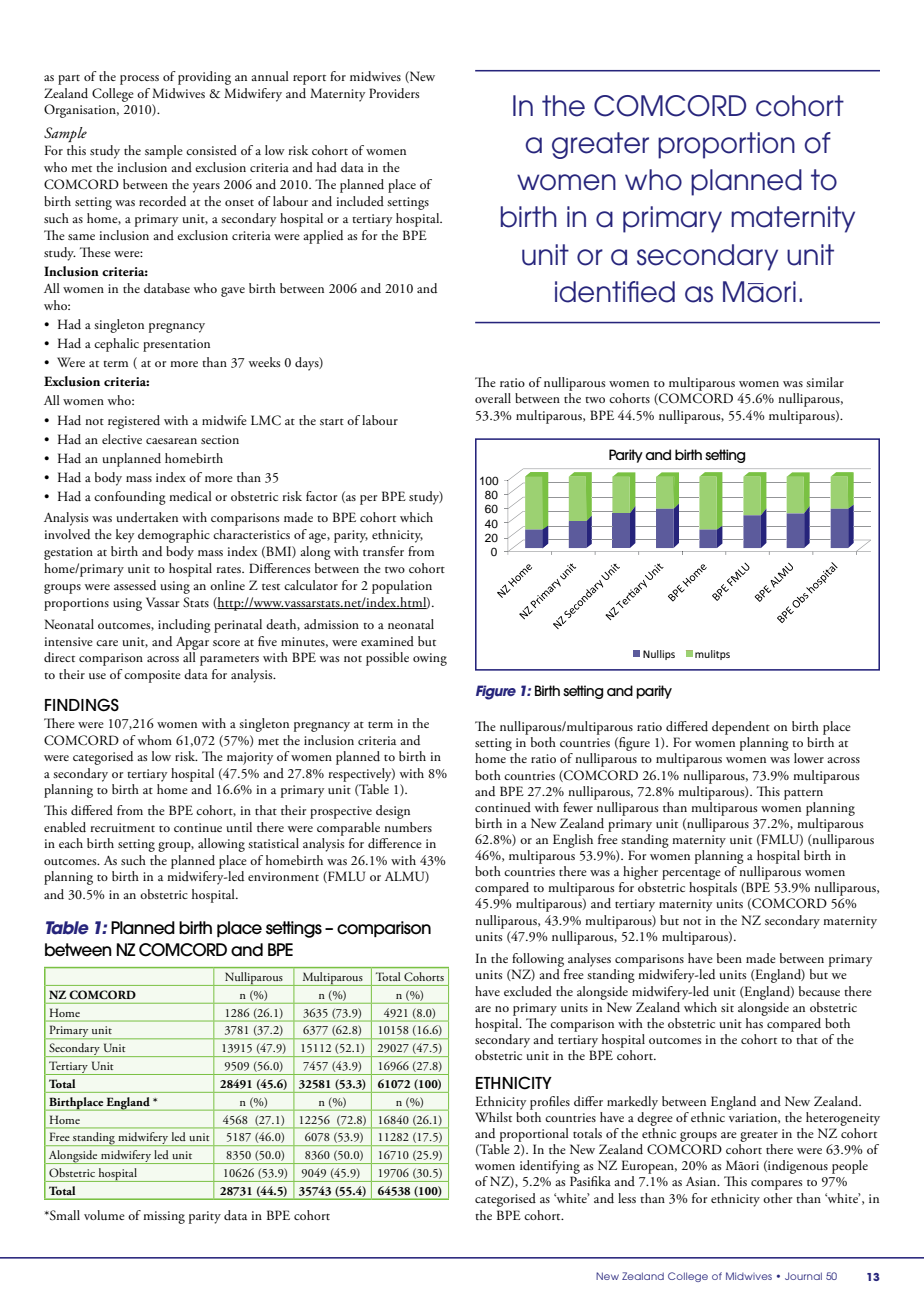 This screenshot has width=924, height=1308. What do you see at coordinates (387, 659) in the screenshot?
I see `possible` at bounding box center [387, 659].
